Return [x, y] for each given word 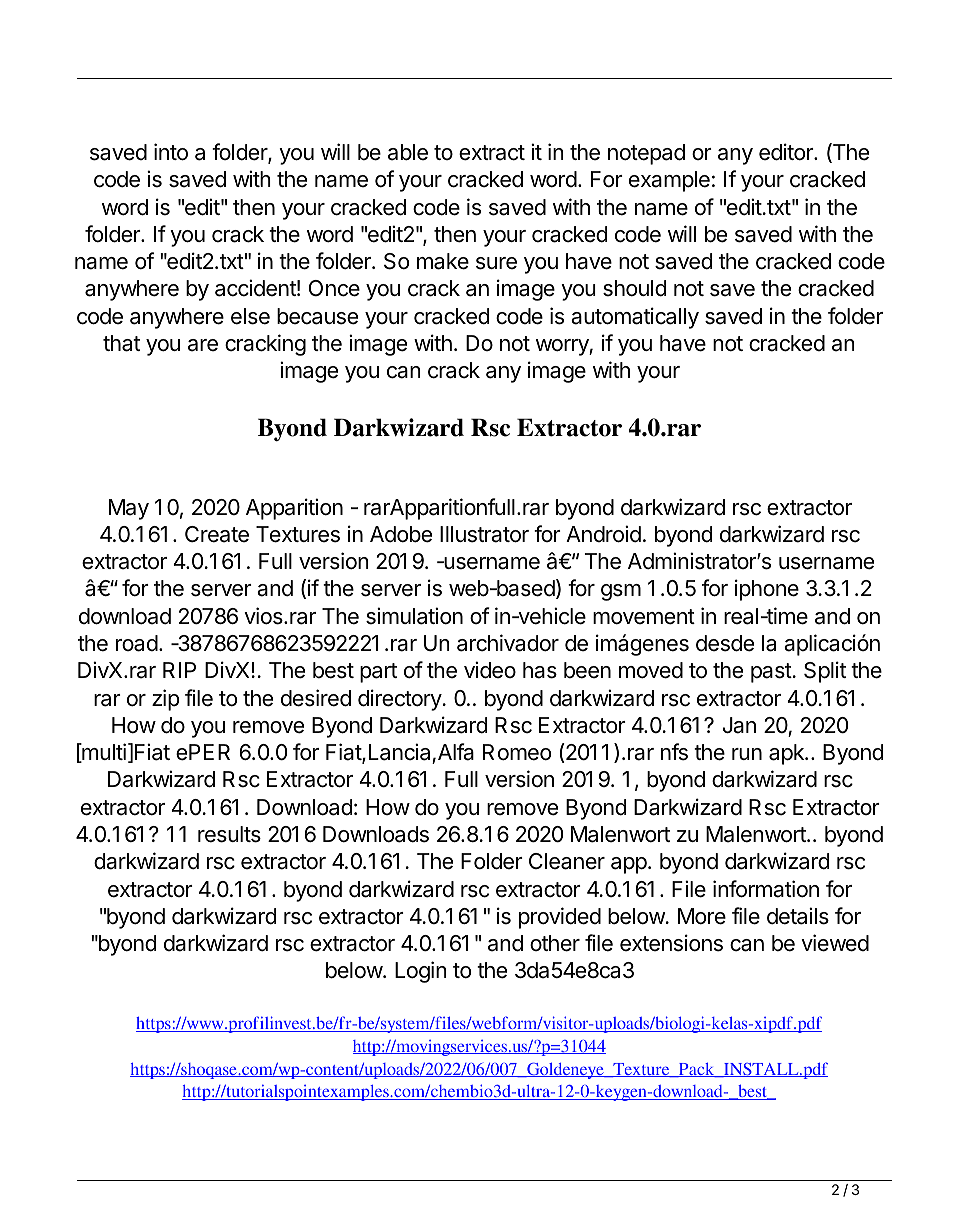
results [229, 834]
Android [603, 534]
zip [166, 700]
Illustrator [484, 534]
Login [421, 972]
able [408, 152]
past [771, 673]
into [171, 152]
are [203, 345]
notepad [646, 154]
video [490, 670]
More [702, 916]
